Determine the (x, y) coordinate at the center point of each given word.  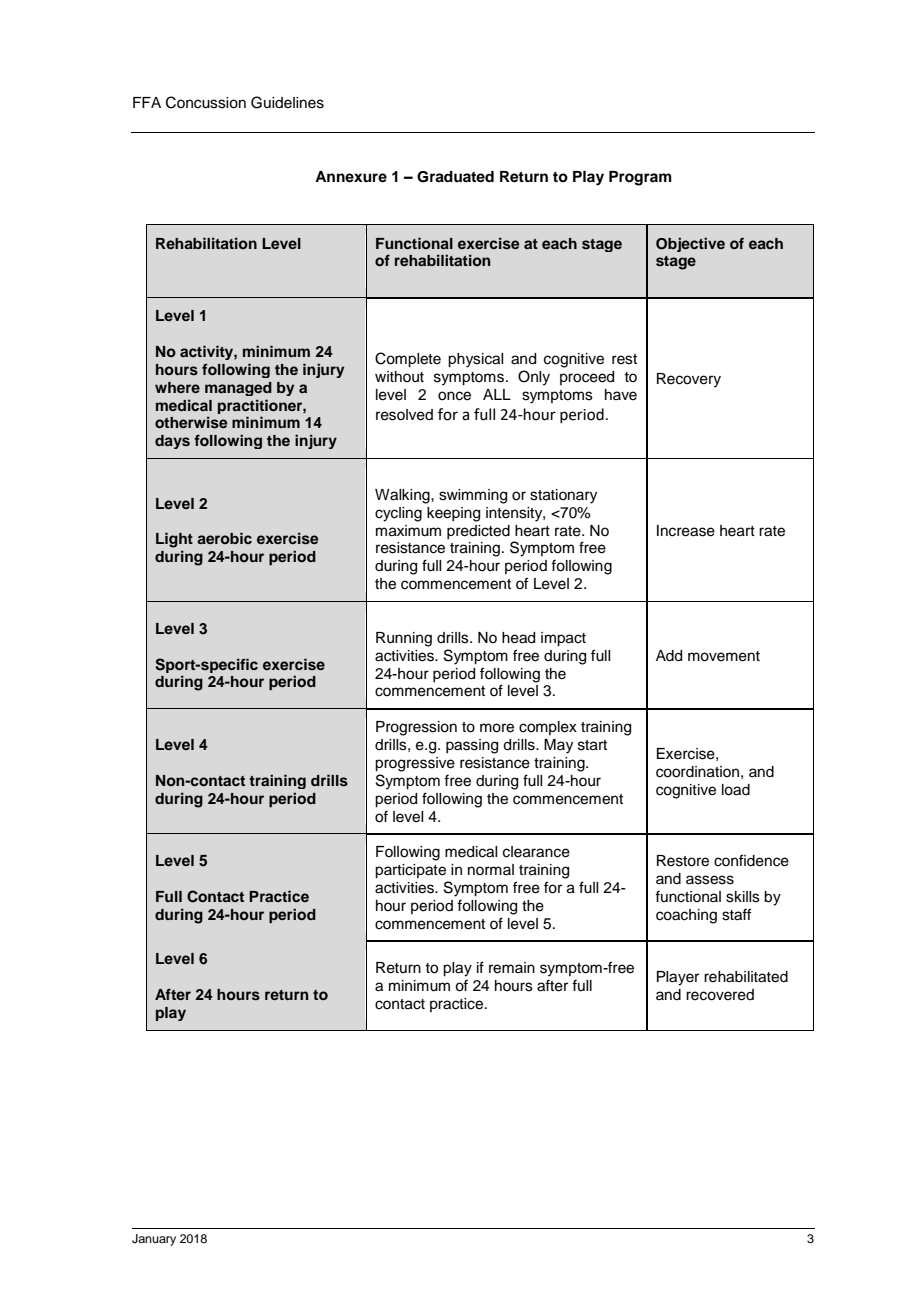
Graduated (455, 177)
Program (640, 178)
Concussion (206, 102)
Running (404, 639)
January (154, 1240)
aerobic (224, 538)
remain (512, 968)
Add (669, 656)
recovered (720, 995)
